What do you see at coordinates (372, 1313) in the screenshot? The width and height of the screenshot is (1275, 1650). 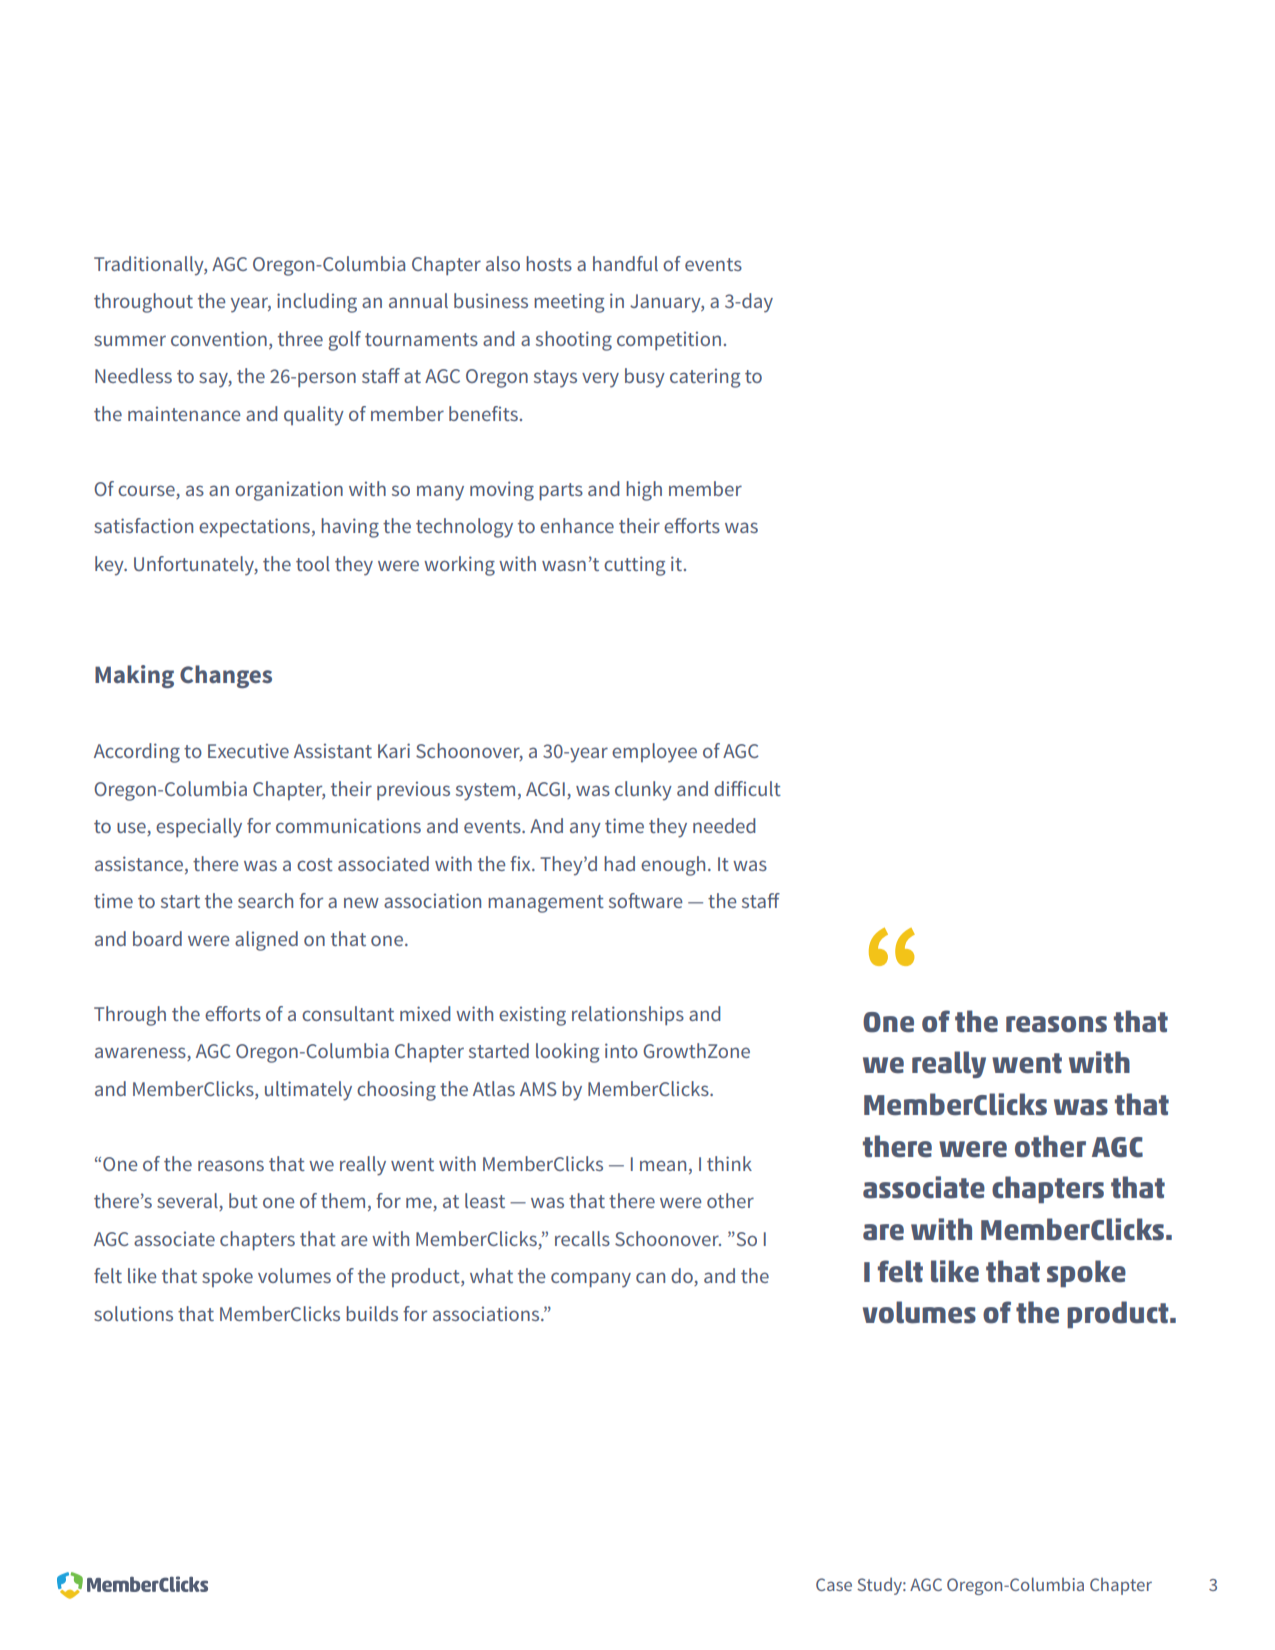 I see `builds` at bounding box center [372, 1313].
